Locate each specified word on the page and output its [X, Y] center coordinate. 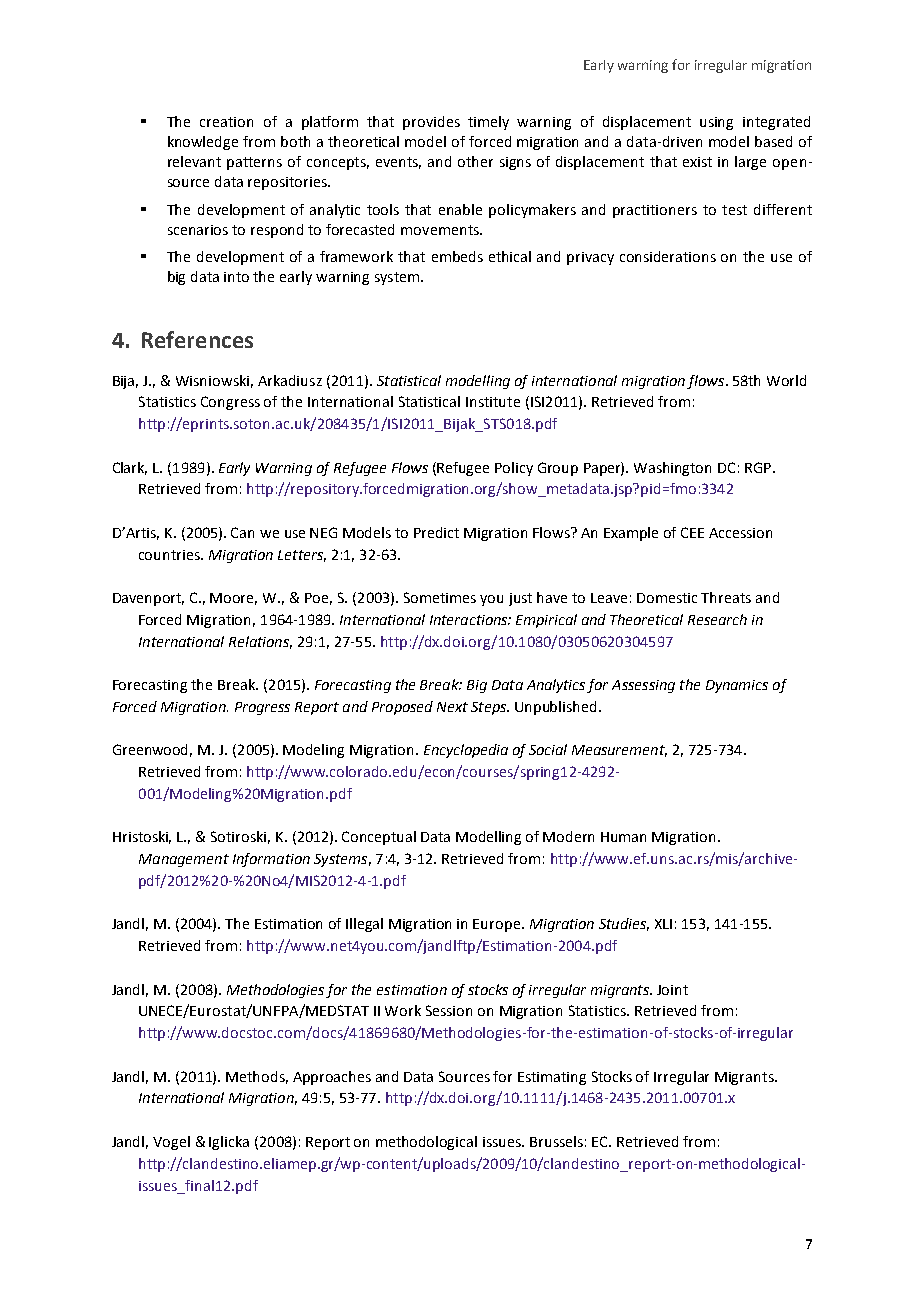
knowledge [203, 143]
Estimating [552, 1078]
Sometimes [440, 597]
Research [717, 619]
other [475, 161]
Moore [233, 599]
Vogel [171, 1143]
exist [697, 162]
